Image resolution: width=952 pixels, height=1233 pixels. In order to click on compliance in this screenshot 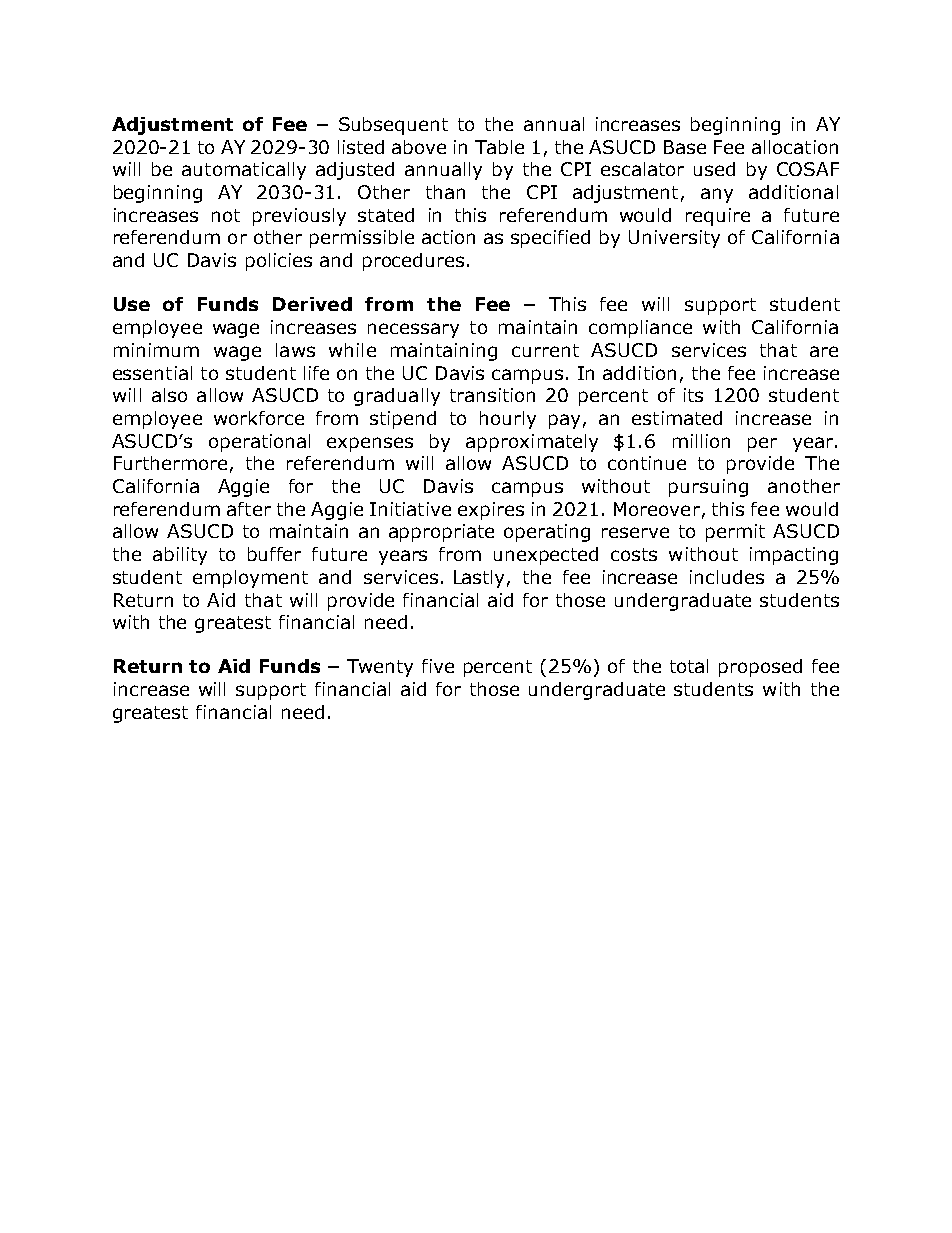, I will do `click(640, 329)`.
